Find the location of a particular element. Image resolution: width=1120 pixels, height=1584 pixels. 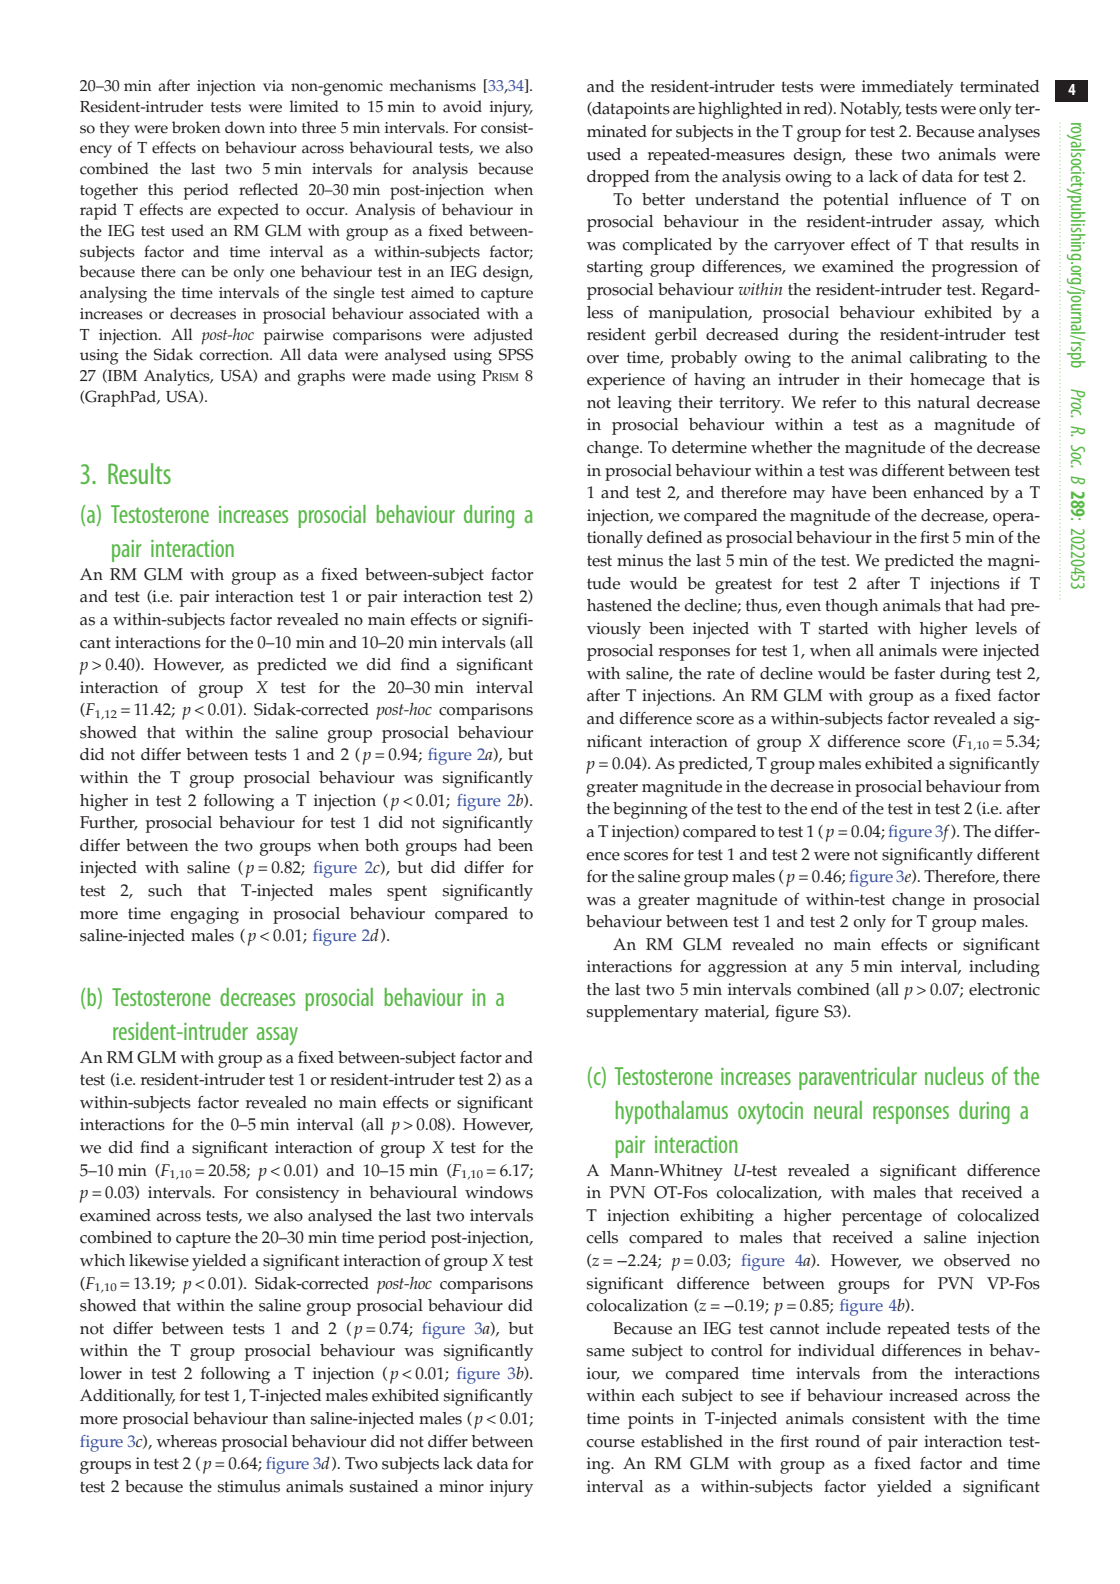

though is located at coordinates (851, 607).
